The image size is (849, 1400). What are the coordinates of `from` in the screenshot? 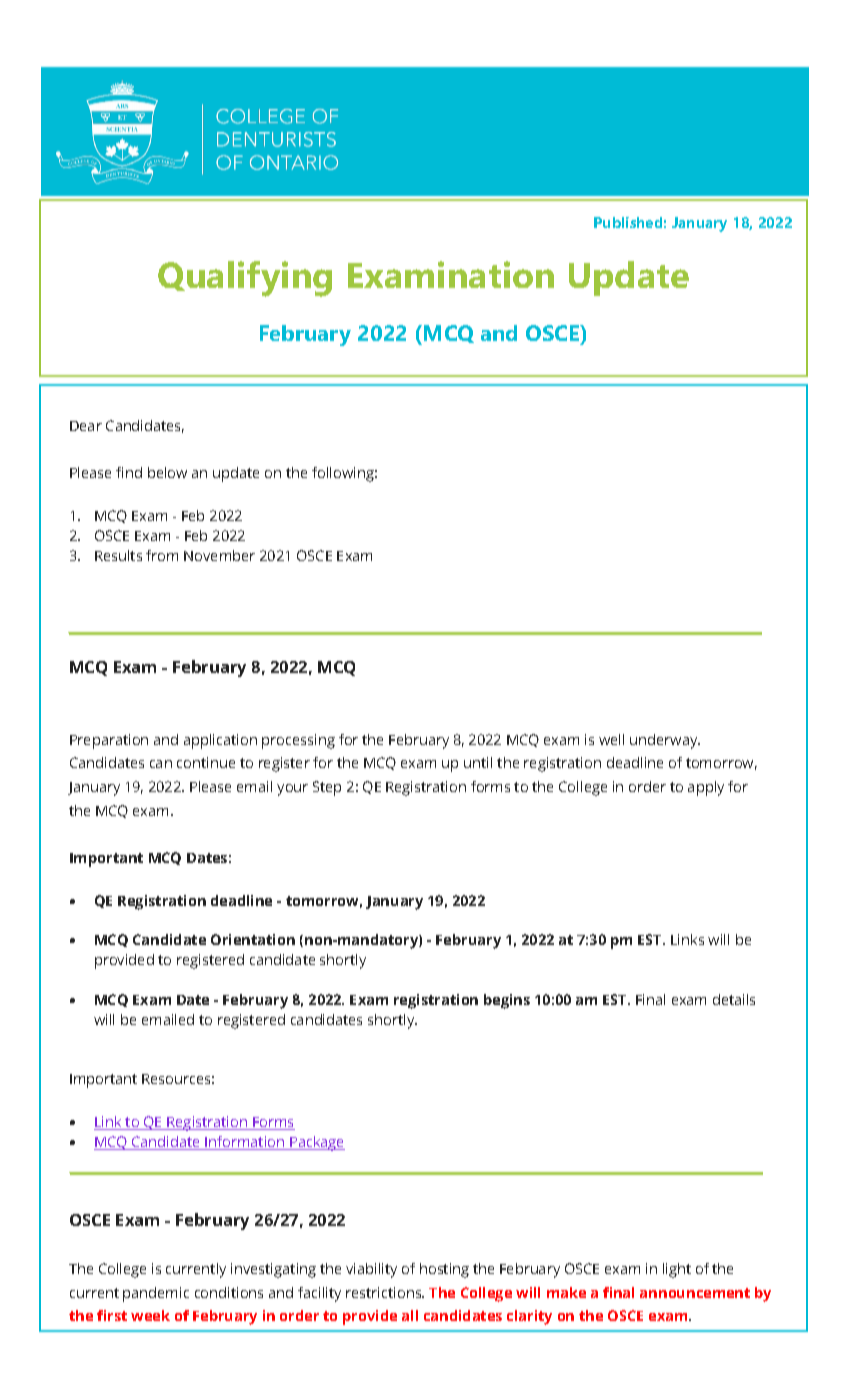 It's located at (162, 555).
